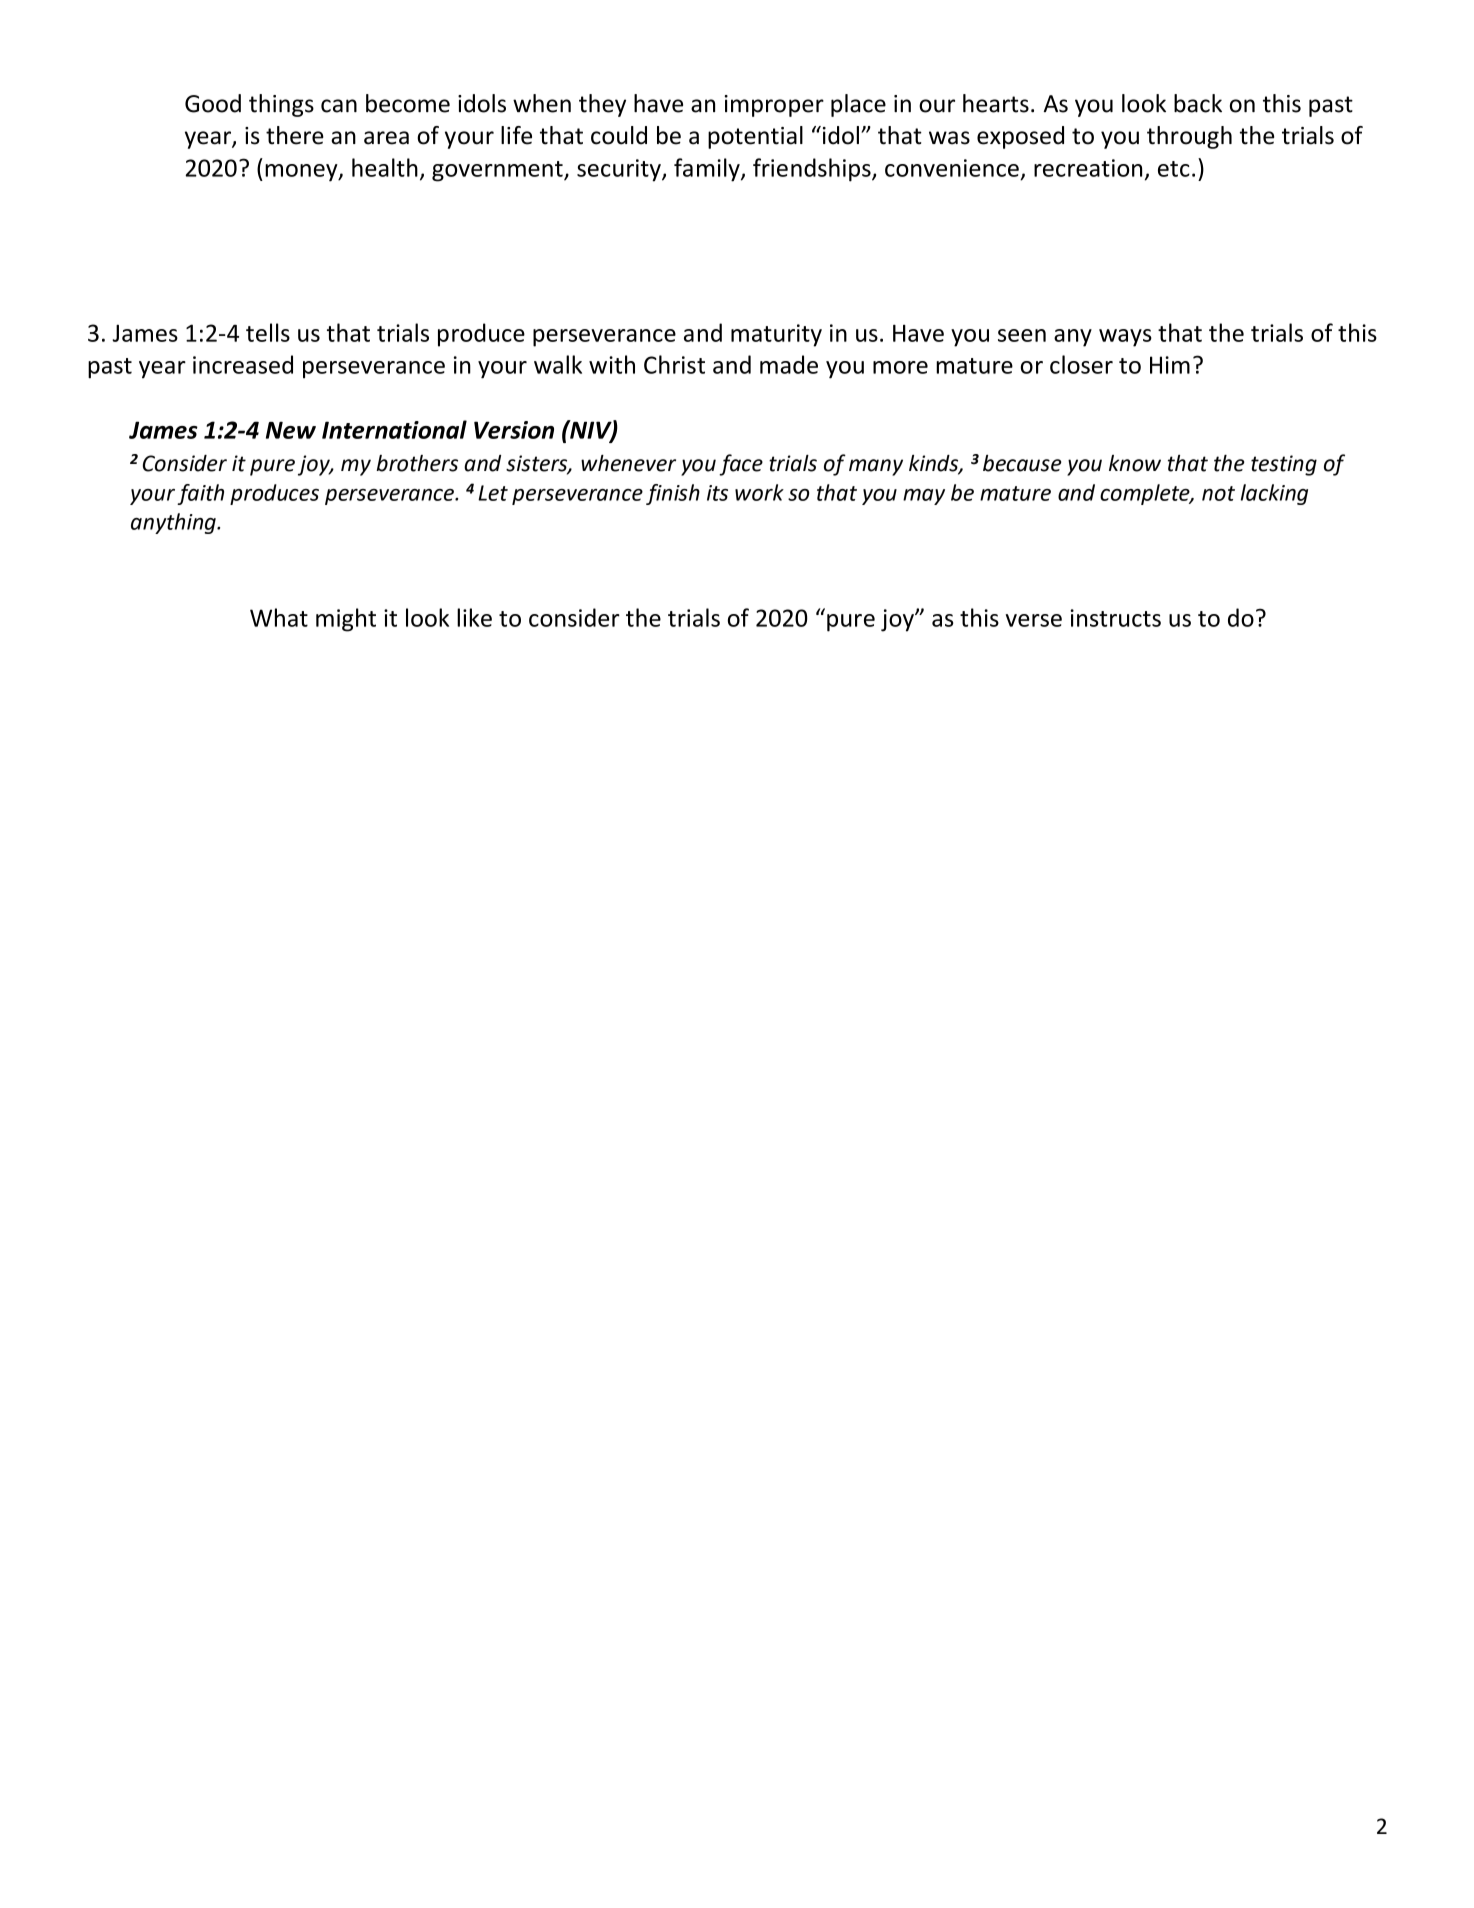 This document has width=1474, height=1908. I want to click on improper, so click(774, 106).
